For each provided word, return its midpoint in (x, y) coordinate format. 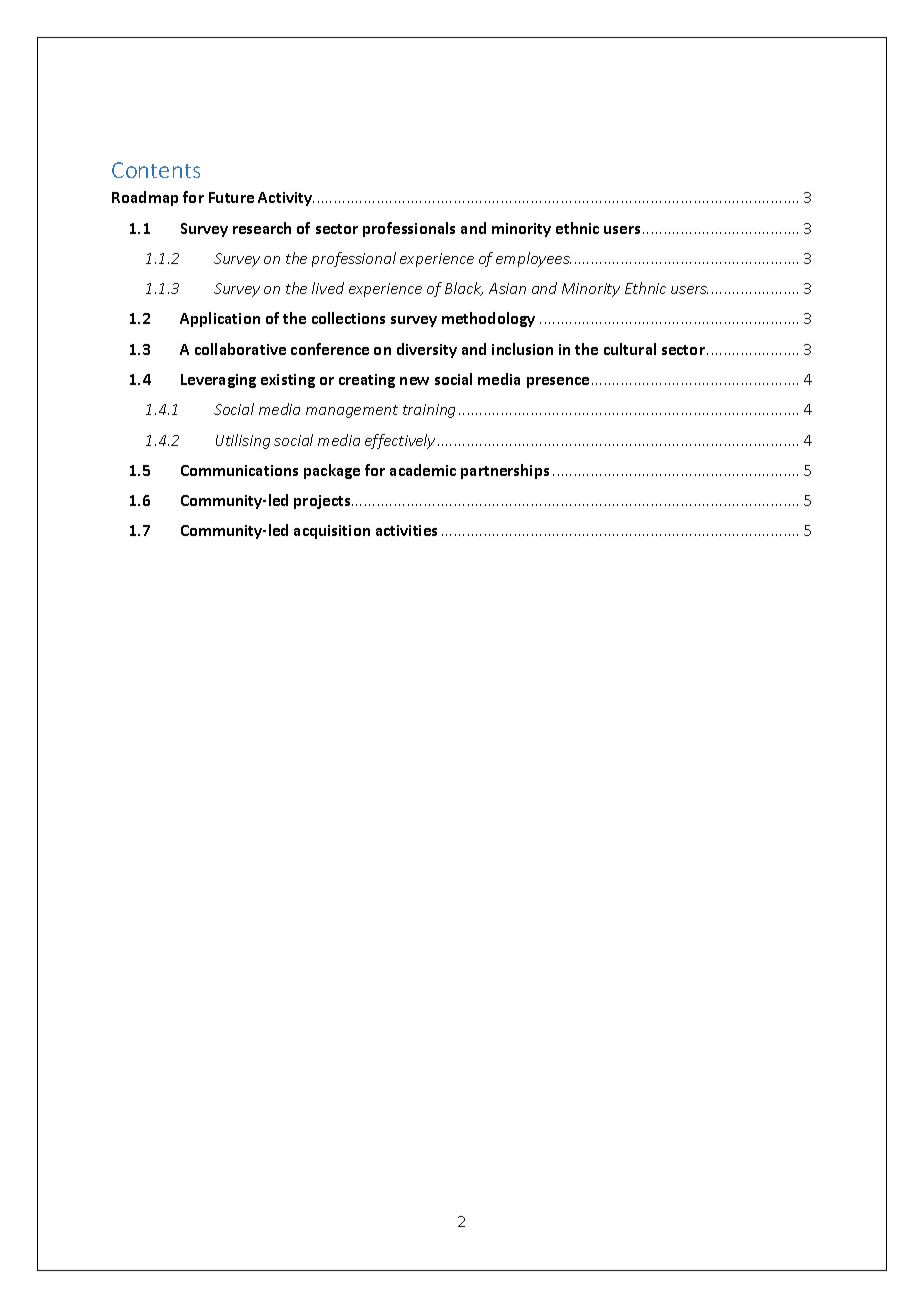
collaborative (240, 349)
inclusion (522, 349)
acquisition (332, 532)
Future (231, 197)
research (262, 228)
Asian (507, 288)
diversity (427, 350)
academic (423, 470)
